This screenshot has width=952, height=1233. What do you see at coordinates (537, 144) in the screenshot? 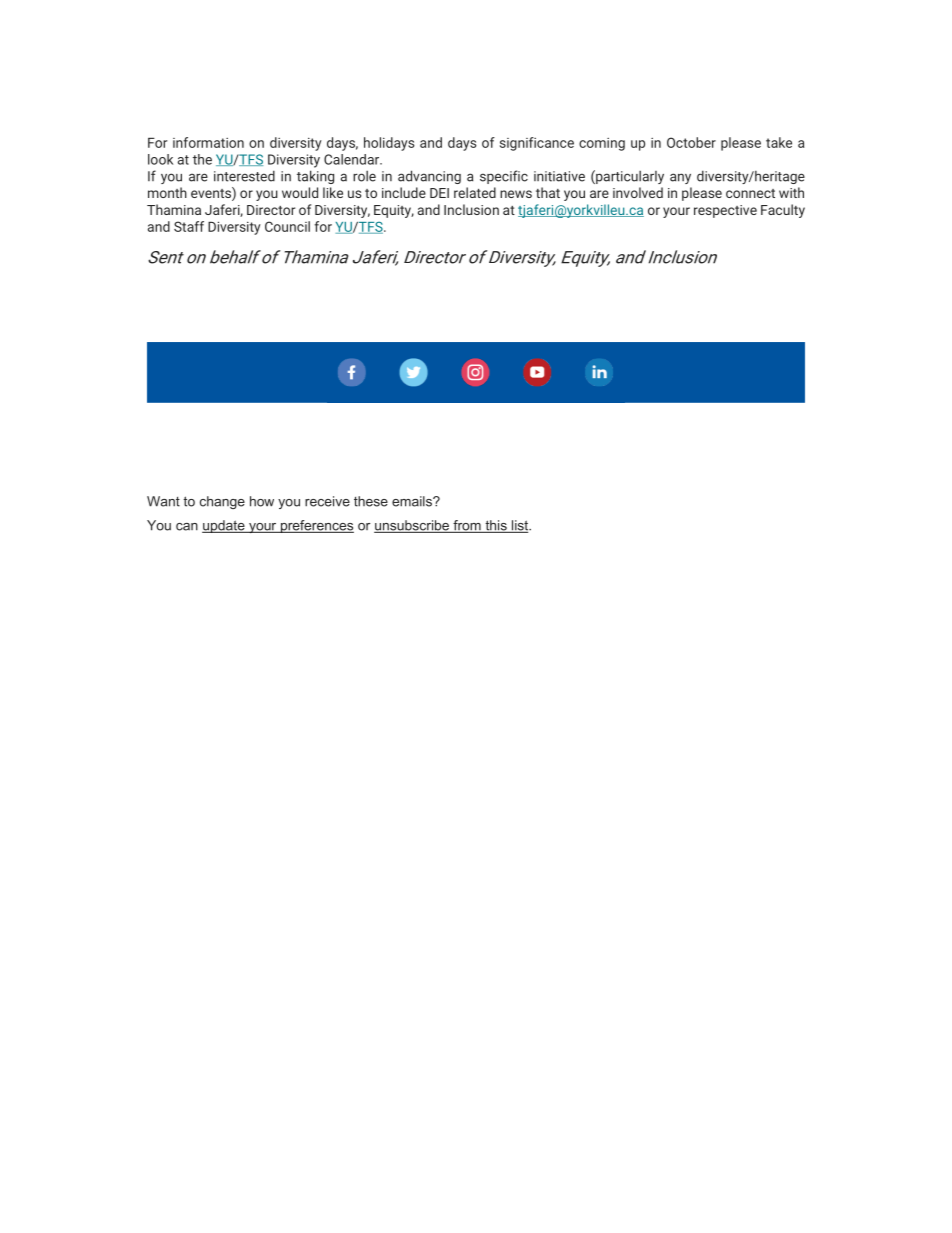
I see `significance` at bounding box center [537, 144].
